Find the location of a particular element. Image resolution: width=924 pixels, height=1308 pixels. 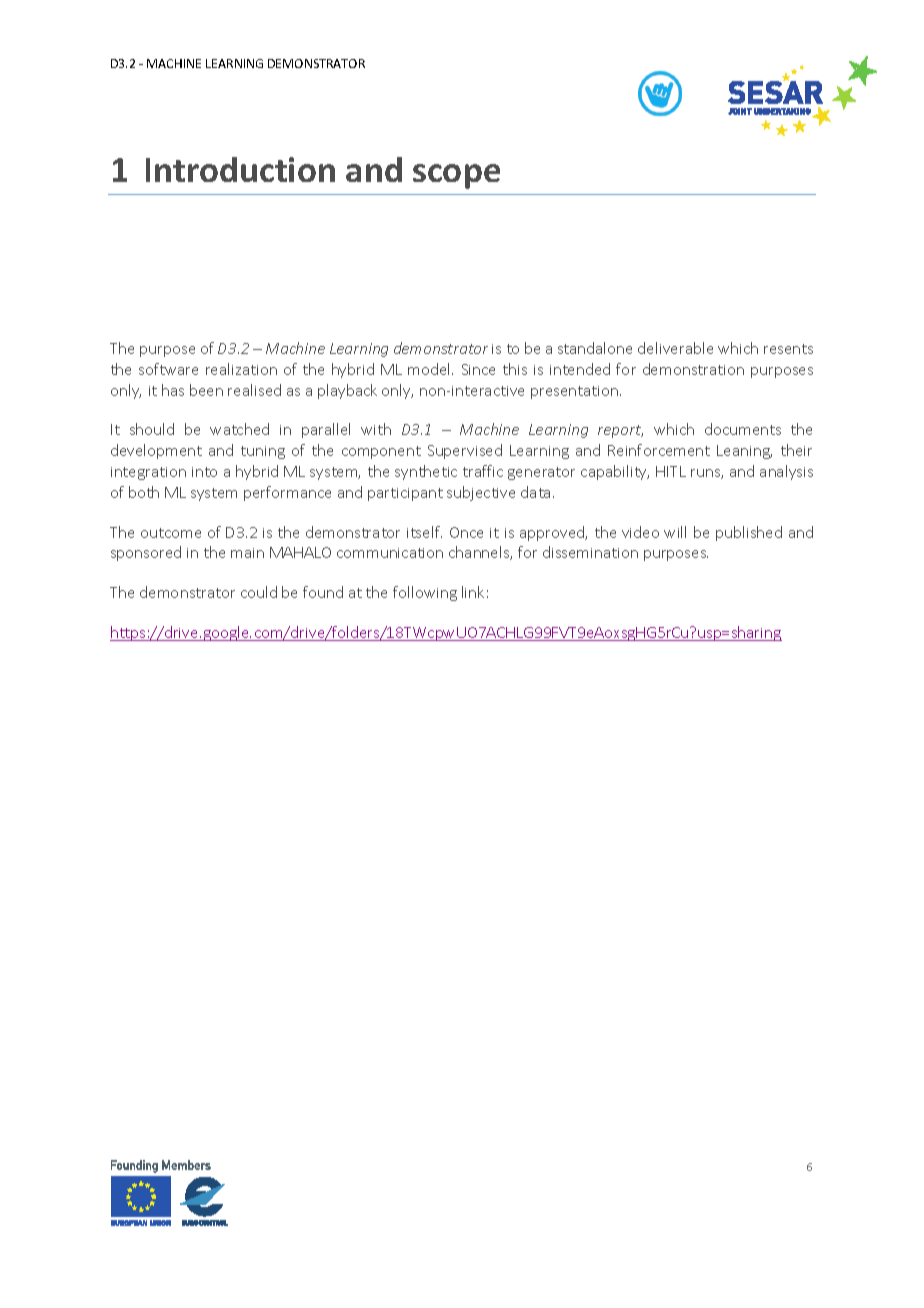

resents is located at coordinates (788, 349).
